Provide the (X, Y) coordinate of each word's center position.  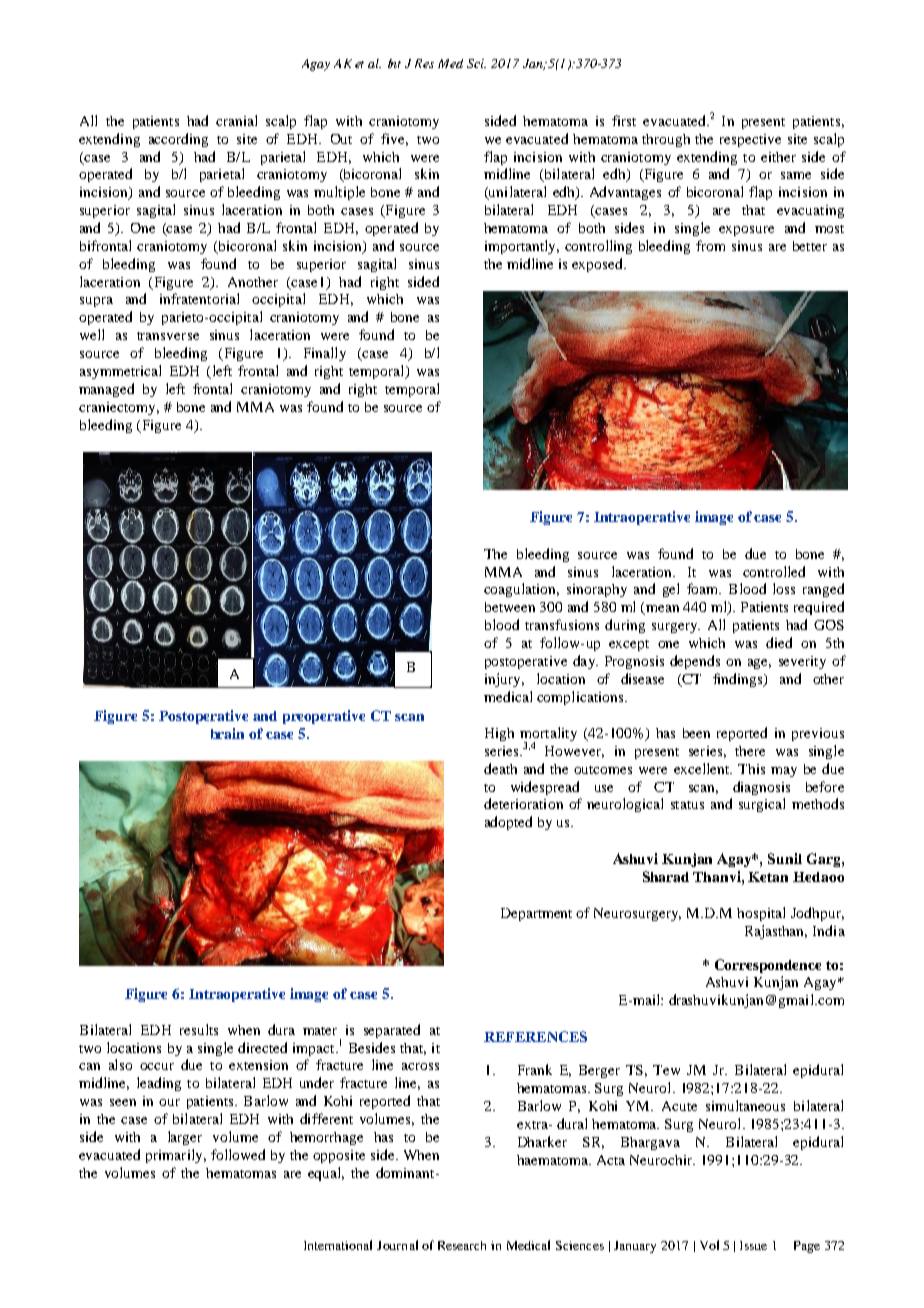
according (178, 140)
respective (750, 140)
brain (227, 733)
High (499, 734)
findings (739, 680)
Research (462, 1245)
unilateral (516, 193)
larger (185, 1138)
